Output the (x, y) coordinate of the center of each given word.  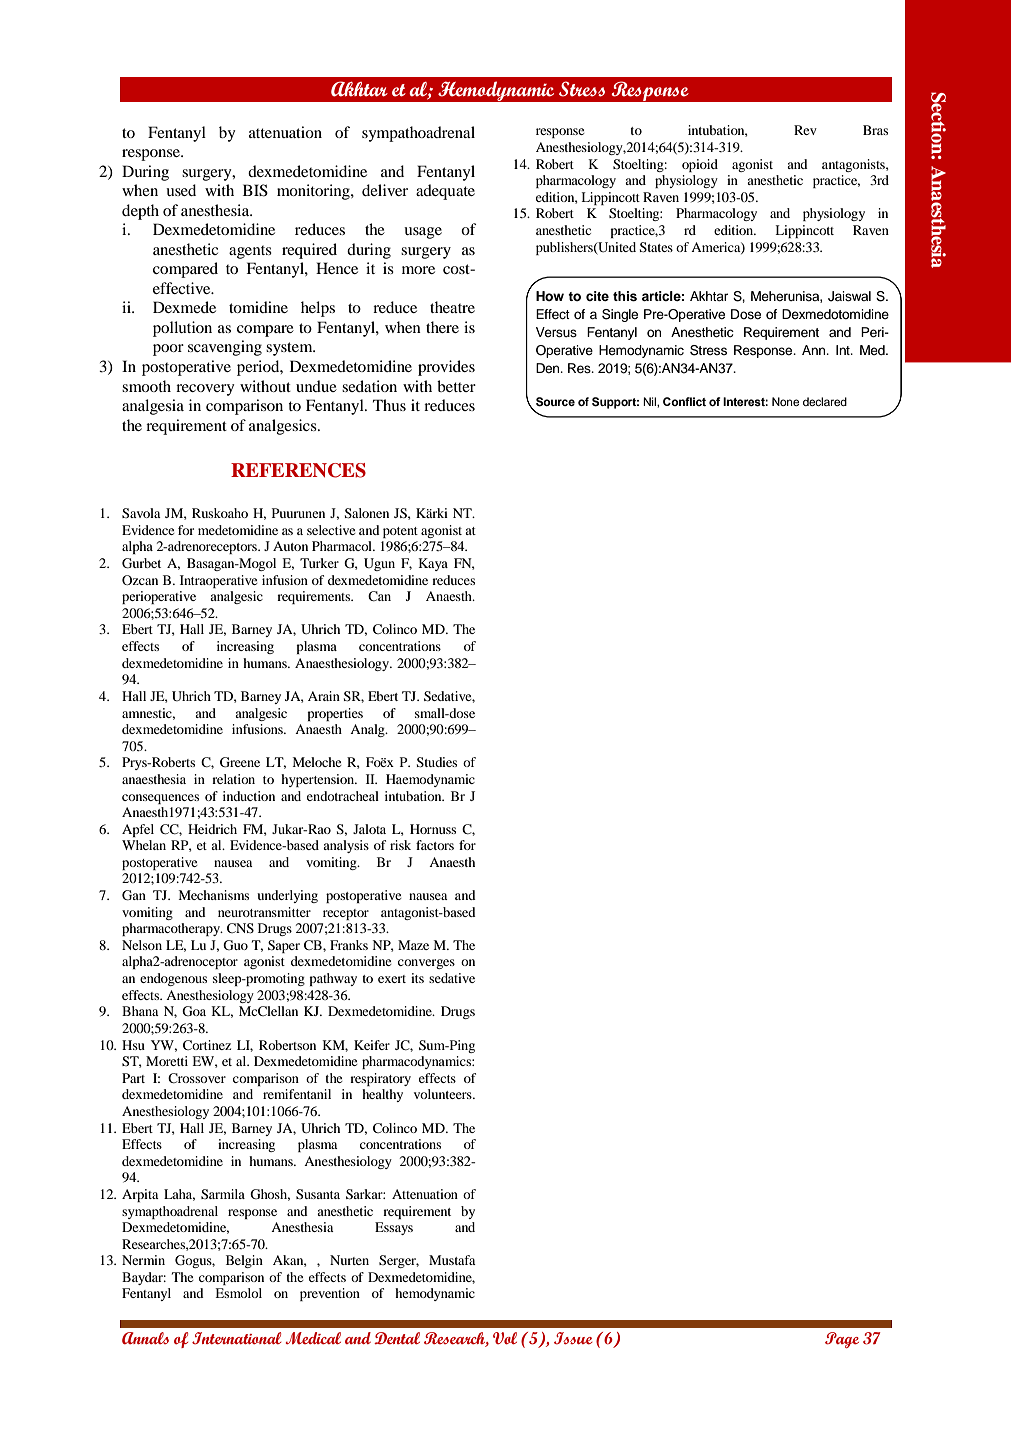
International (236, 1338)
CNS (240, 928)
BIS (255, 190)
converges (426, 964)
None (785, 401)
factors (435, 845)
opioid (700, 165)
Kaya (433, 564)
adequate (445, 192)
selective (331, 530)
